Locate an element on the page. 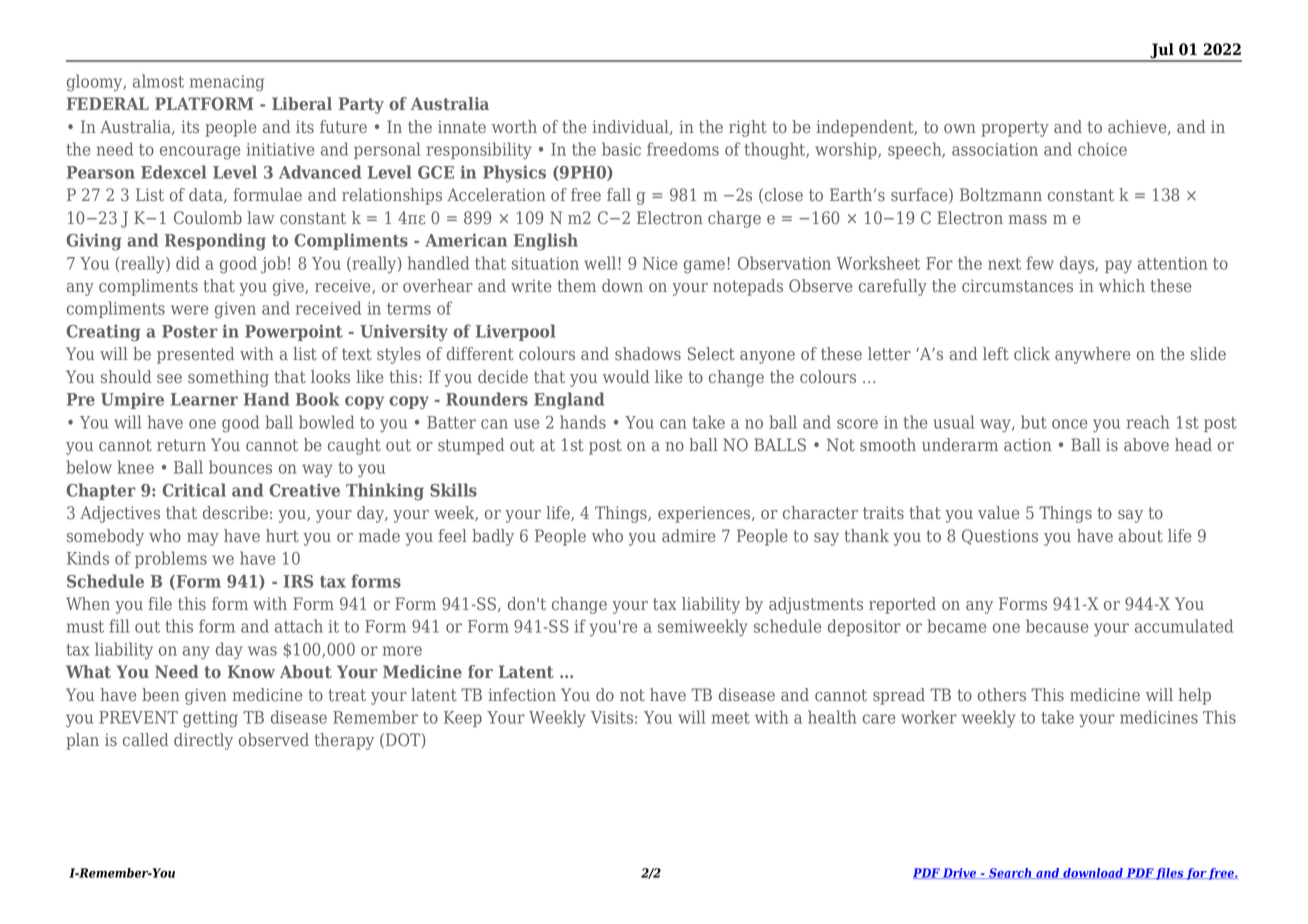  Jul is located at coordinates (1162, 52).
